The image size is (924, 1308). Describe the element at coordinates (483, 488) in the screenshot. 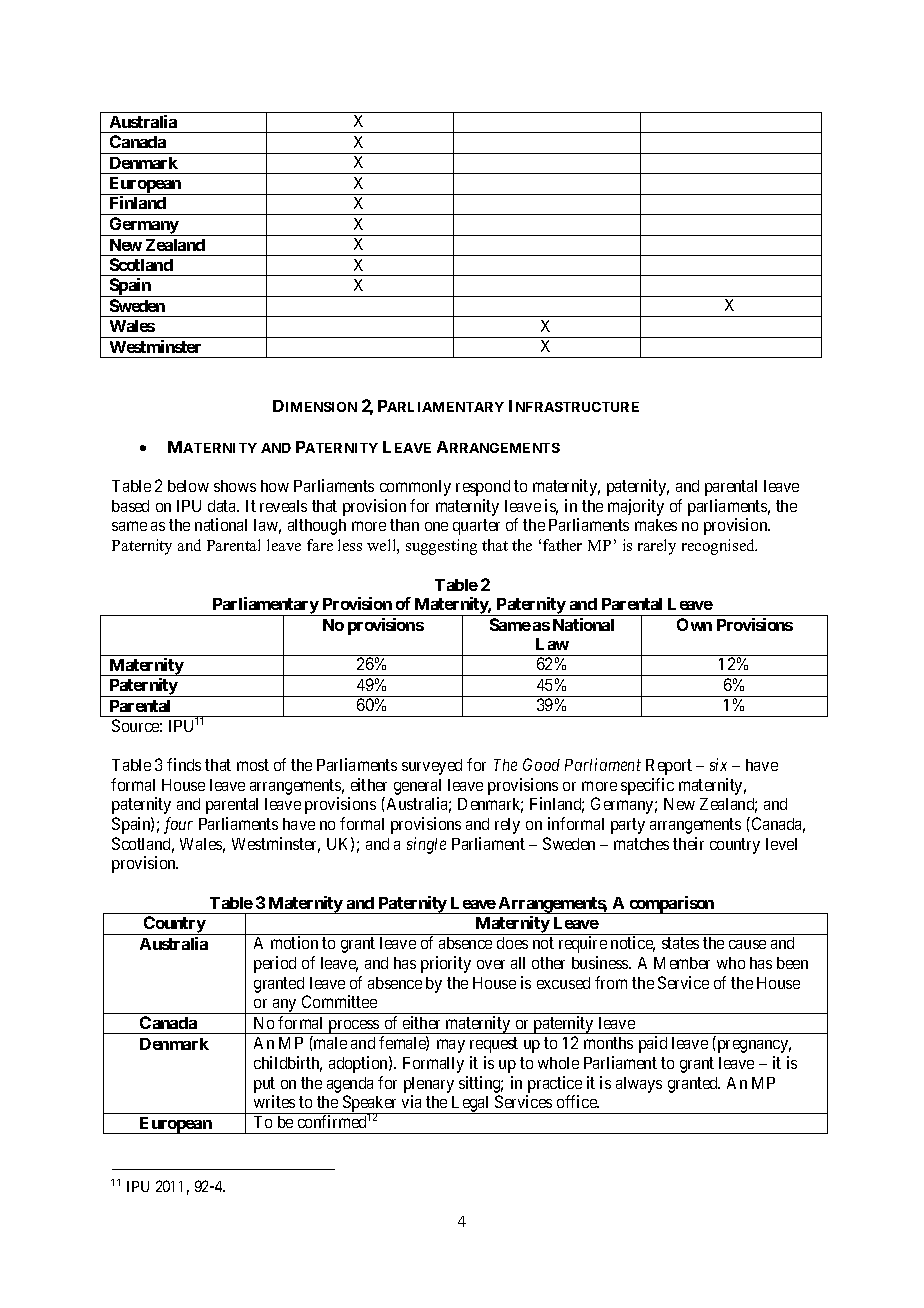

I see `respond` at that location.
